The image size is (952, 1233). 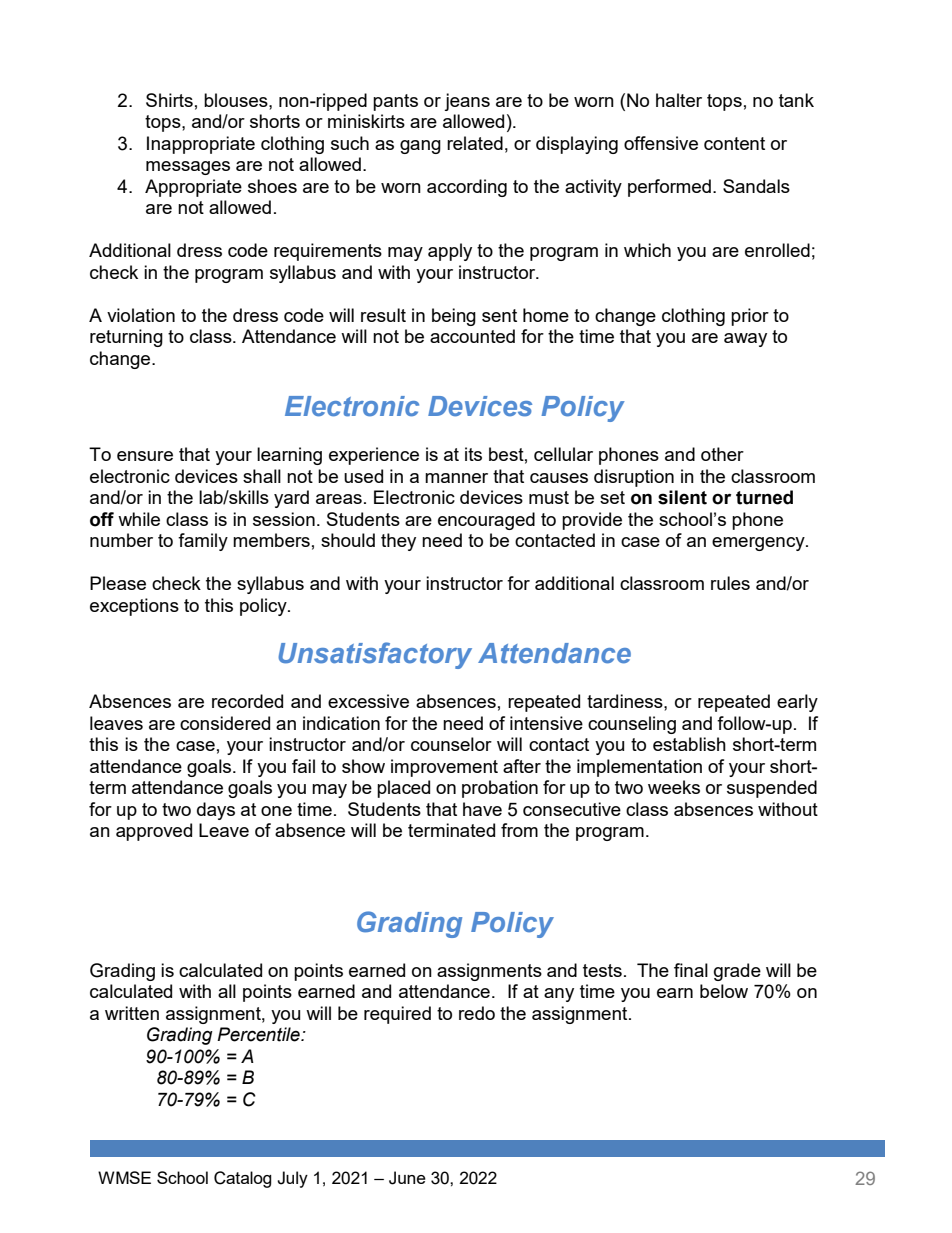 What do you see at coordinates (519, 830) in the screenshot?
I see `from` at bounding box center [519, 830].
